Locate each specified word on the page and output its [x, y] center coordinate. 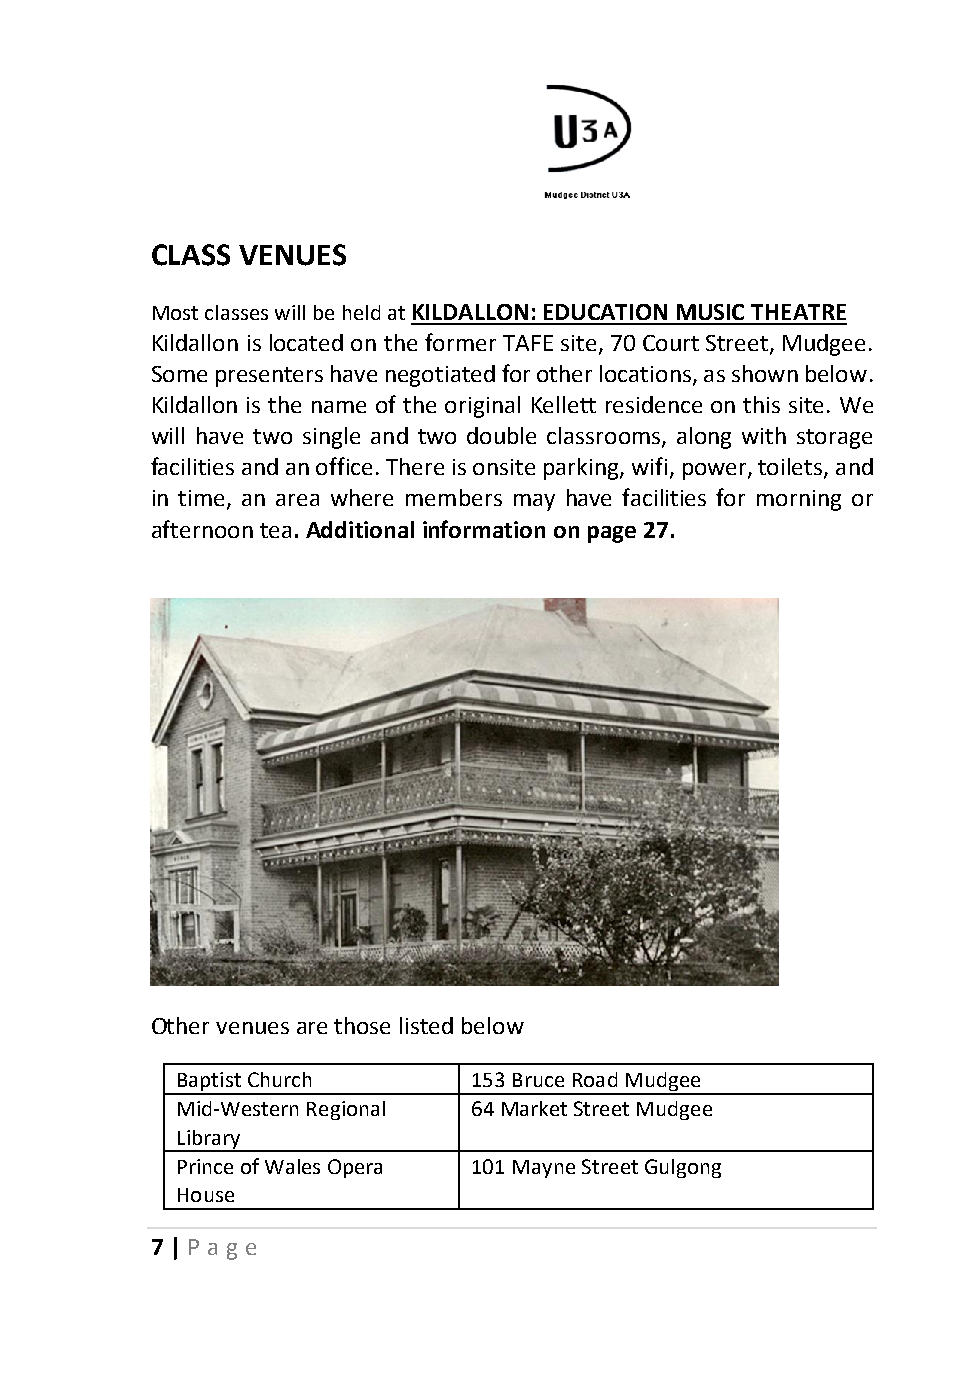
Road [595, 1079]
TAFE [528, 343]
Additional [360, 529]
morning [799, 500]
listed [426, 1025]
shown [765, 373]
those [362, 1025]
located [306, 342]
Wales [292, 1166]
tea [275, 530]
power [716, 471]
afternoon [202, 529]
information [484, 529]
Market [534, 1108]
